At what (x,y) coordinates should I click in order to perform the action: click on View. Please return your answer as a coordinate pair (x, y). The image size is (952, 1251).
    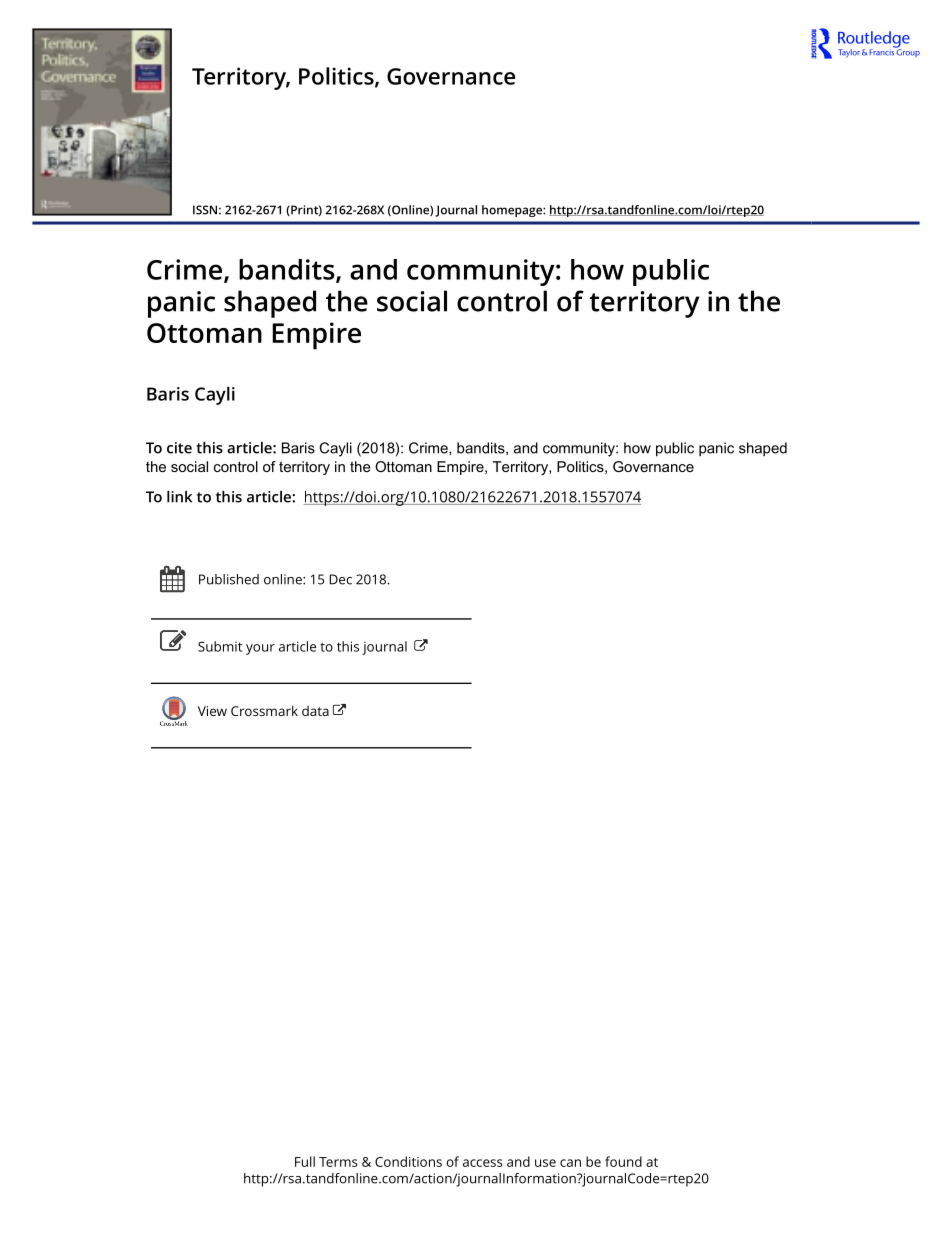
    Looking at the image, I should click on (212, 711).
